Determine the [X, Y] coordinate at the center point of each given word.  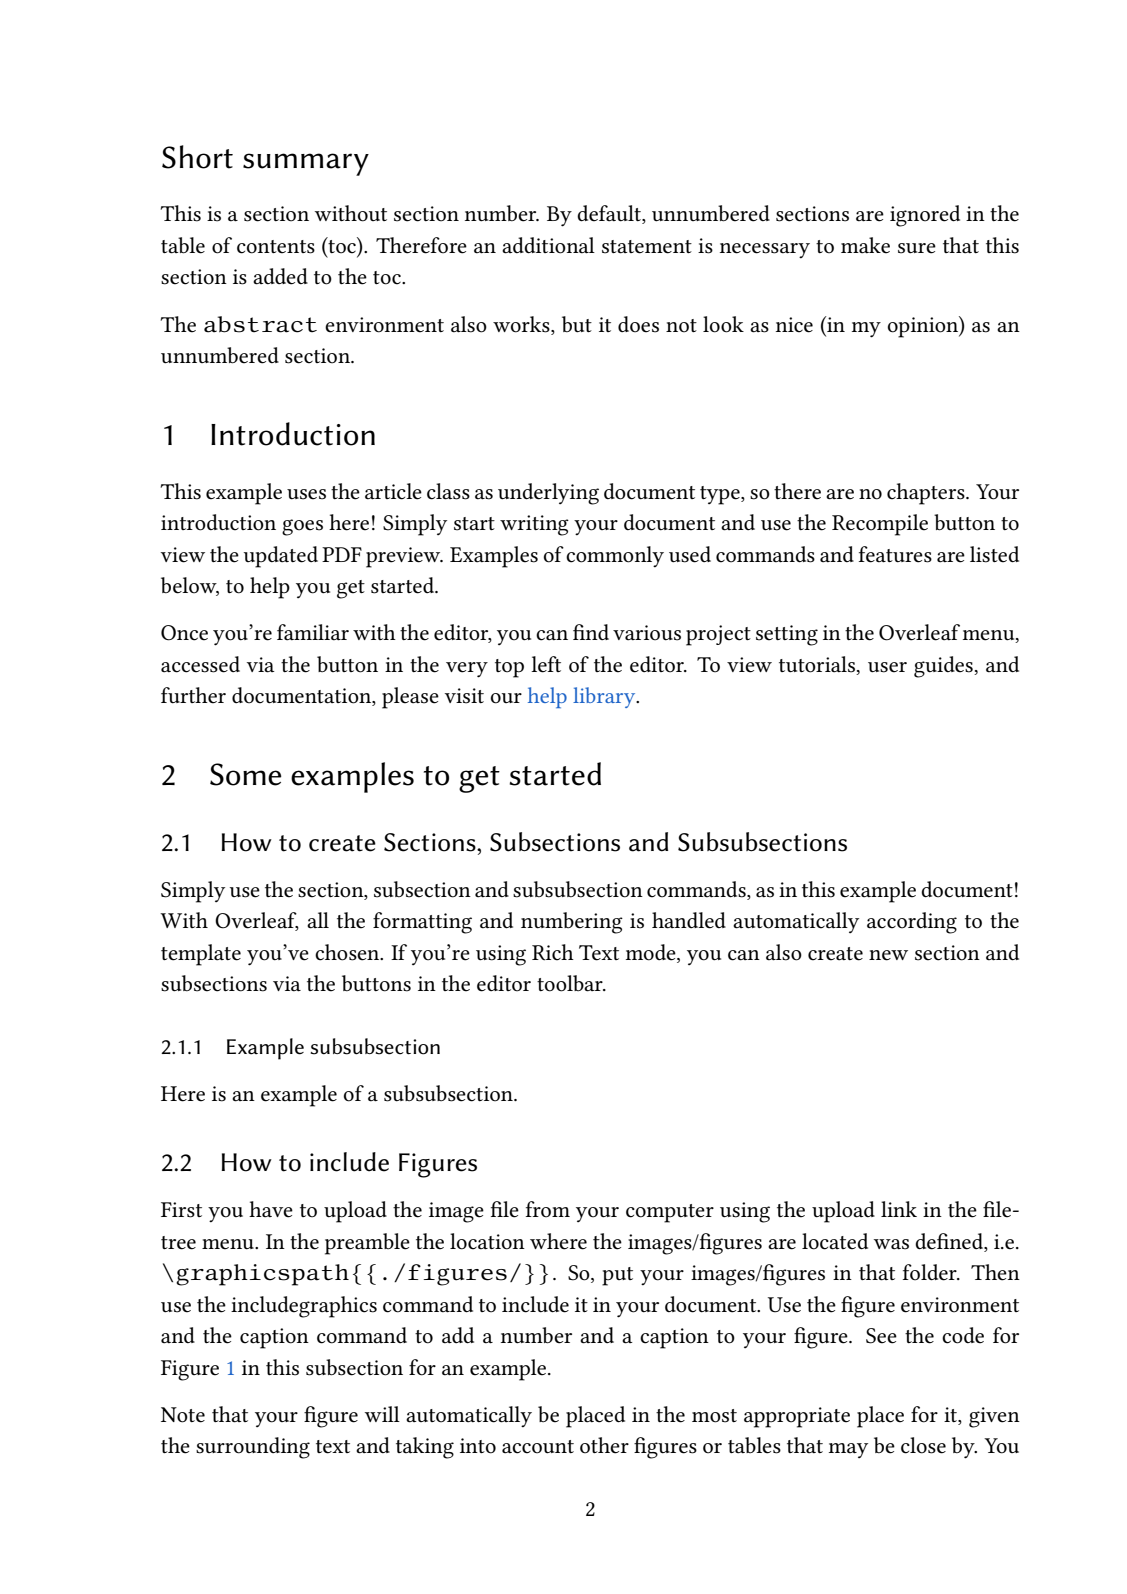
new [888, 955]
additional [548, 245]
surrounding [253, 1448]
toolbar [571, 983]
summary [306, 164]
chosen [348, 952]
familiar [313, 632]
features [895, 554]
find [591, 632]
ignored [925, 216]
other [604, 1445]
